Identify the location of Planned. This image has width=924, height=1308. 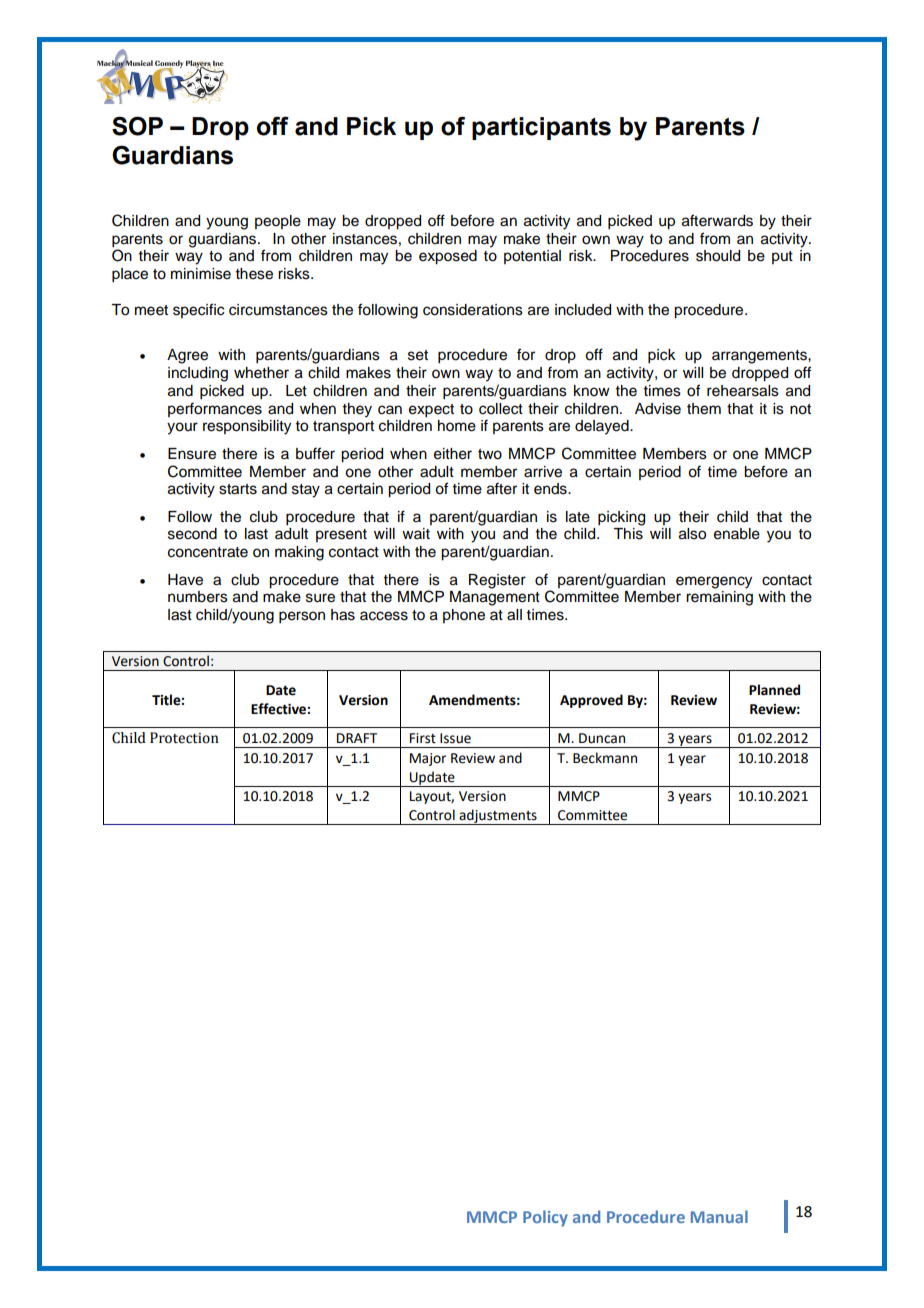
(774, 690).
